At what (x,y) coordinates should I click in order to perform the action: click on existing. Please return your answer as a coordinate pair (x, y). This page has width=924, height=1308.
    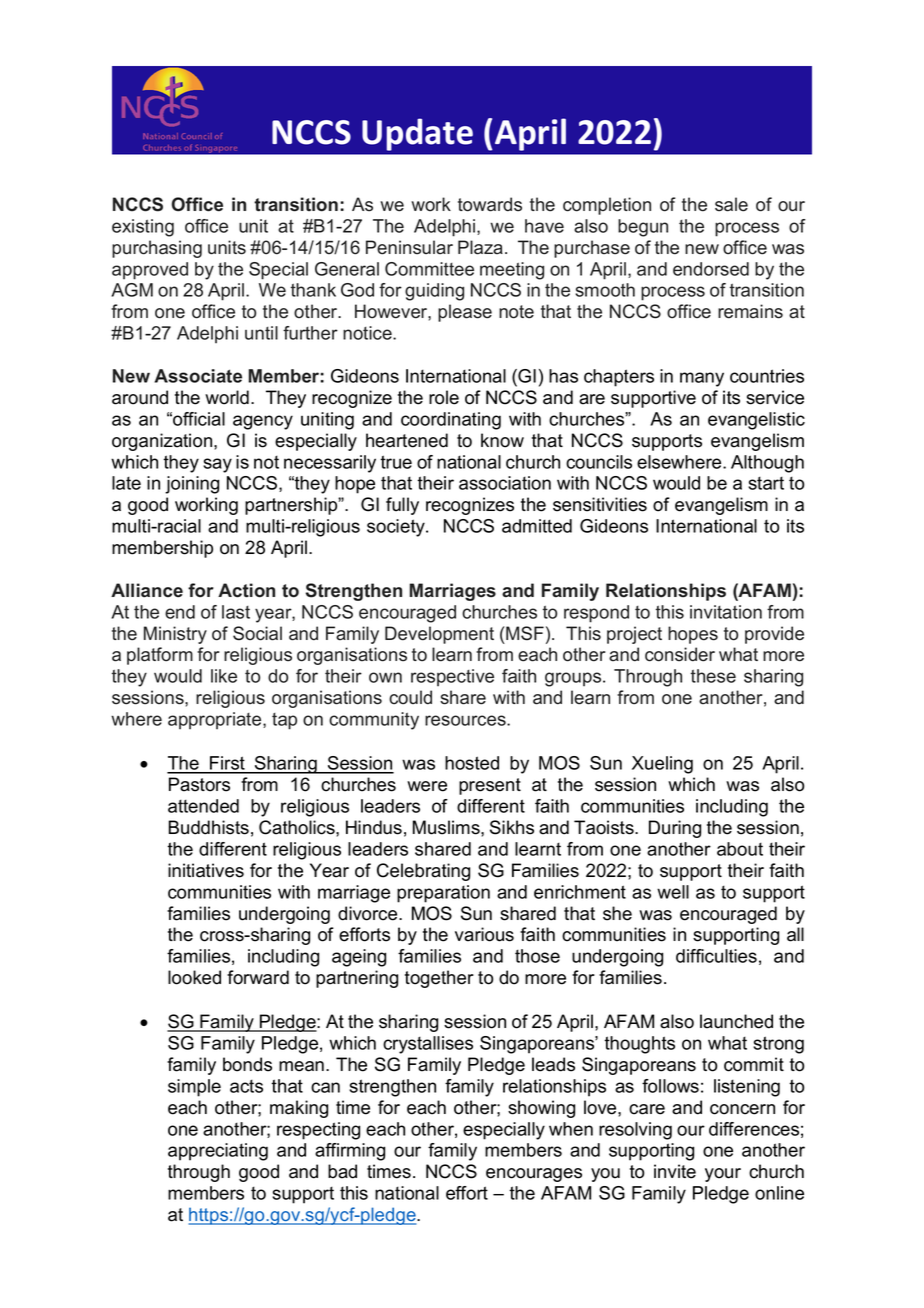
    Looking at the image, I should click on (143, 228).
